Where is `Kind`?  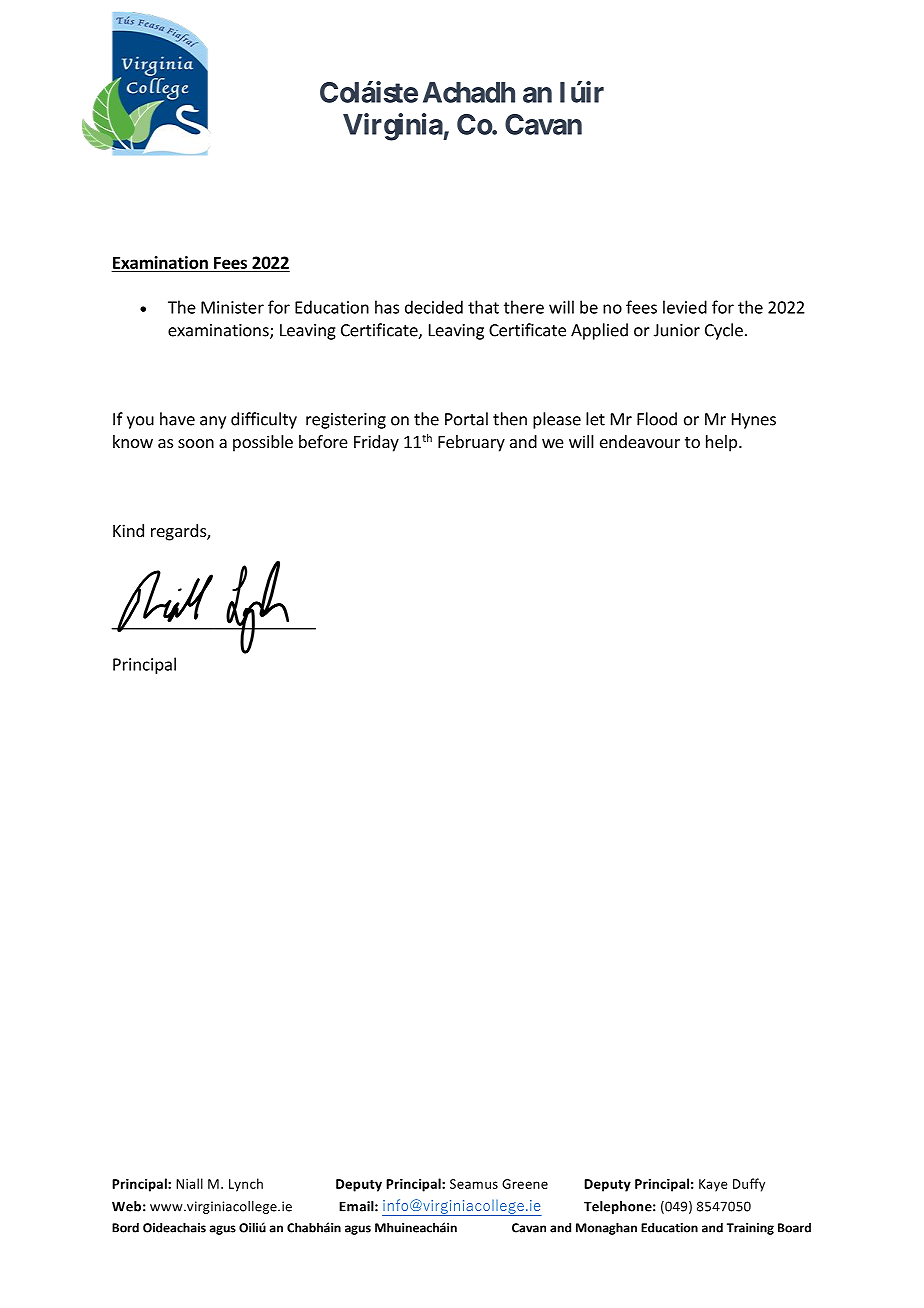
Kind is located at coordinates (128, 530).
